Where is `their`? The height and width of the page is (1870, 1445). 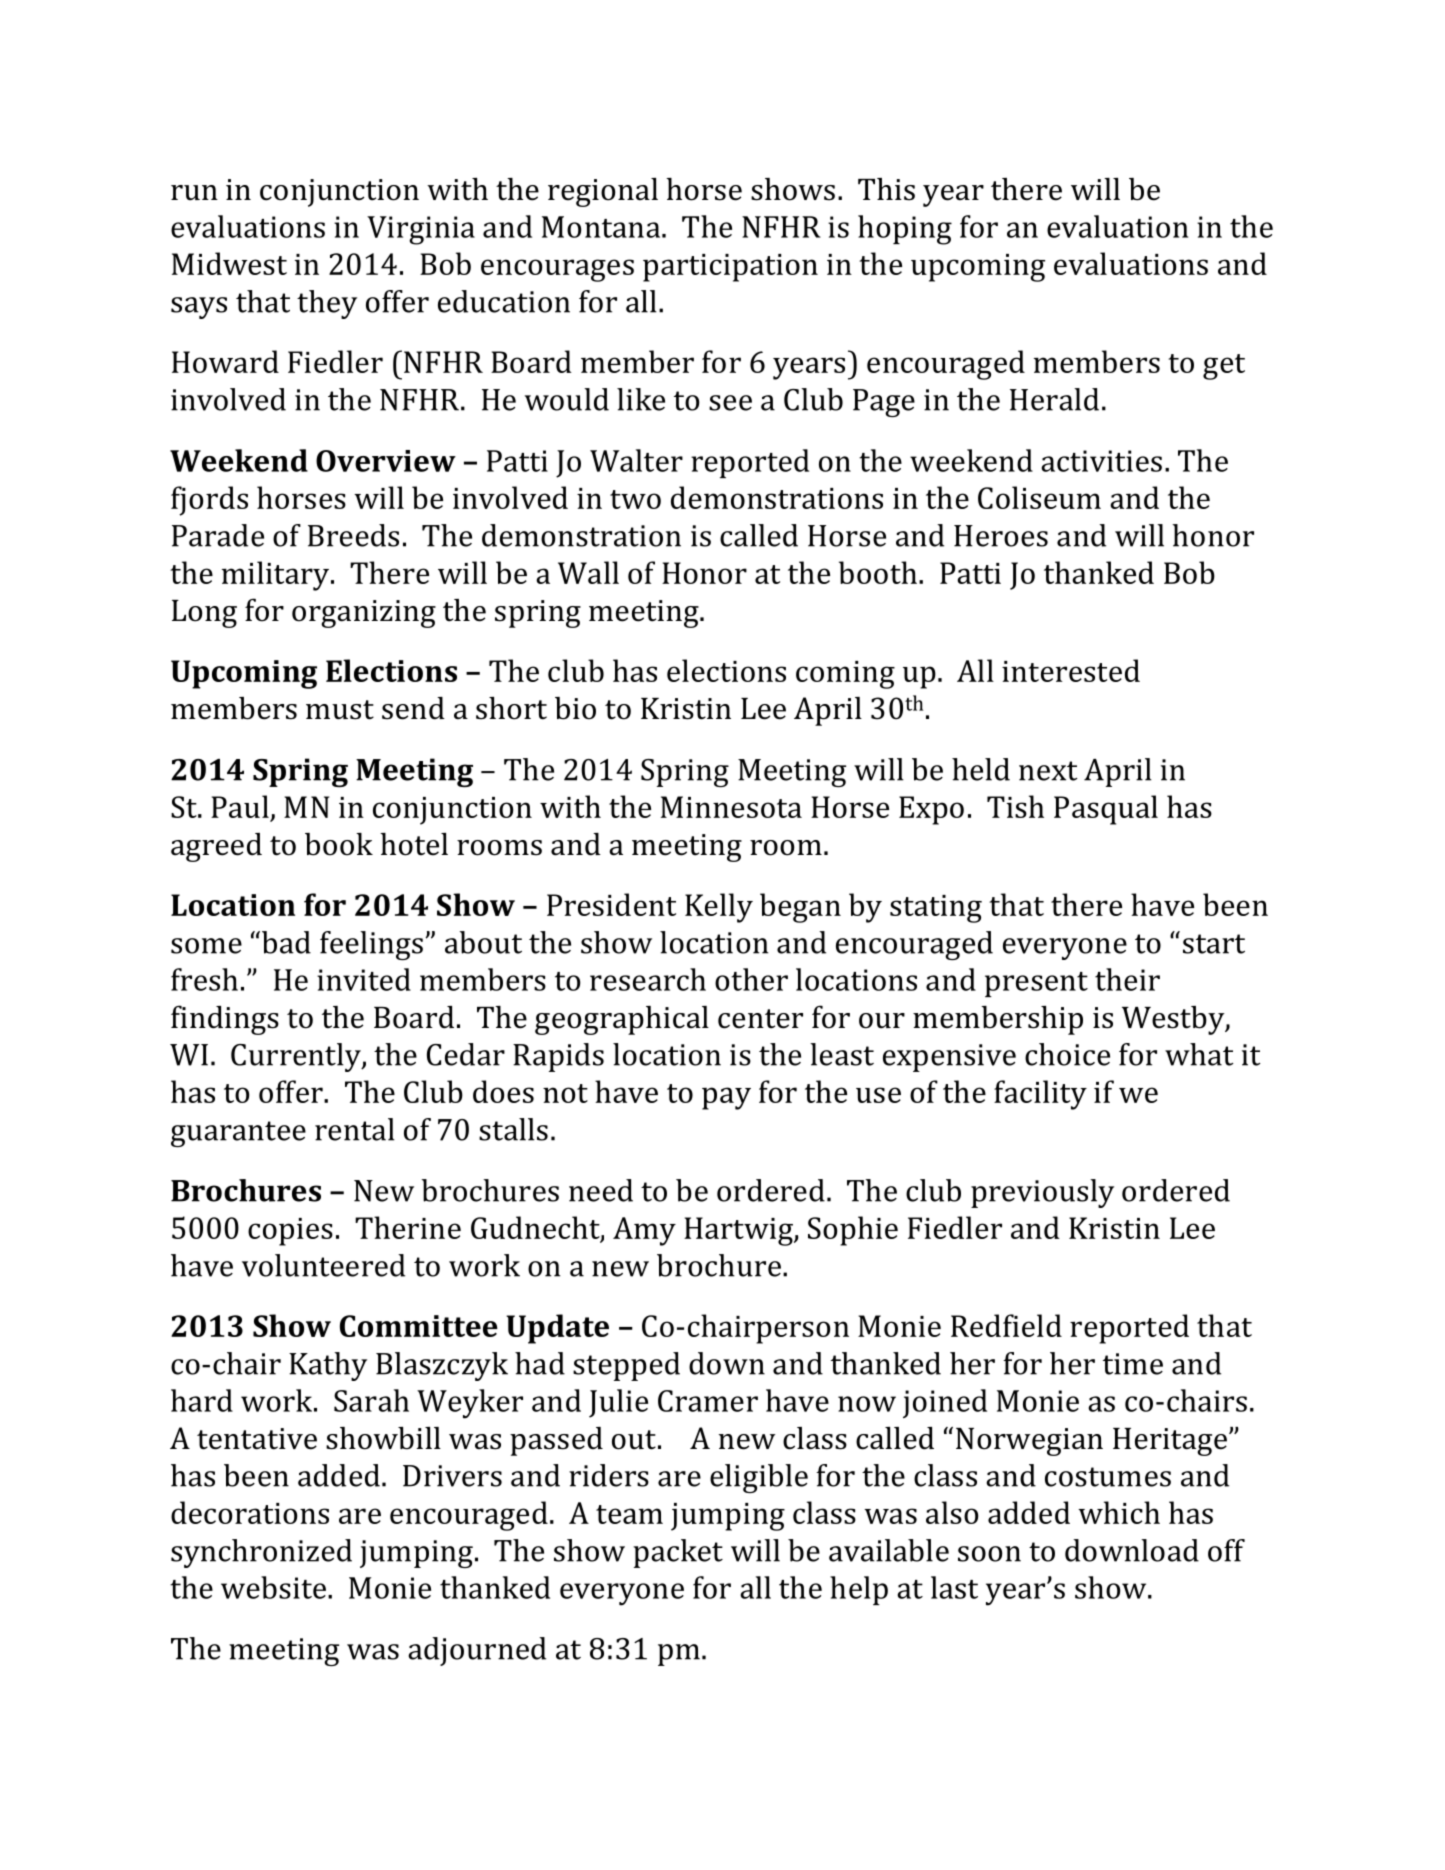
their is located at coordinates (1127, 979).
